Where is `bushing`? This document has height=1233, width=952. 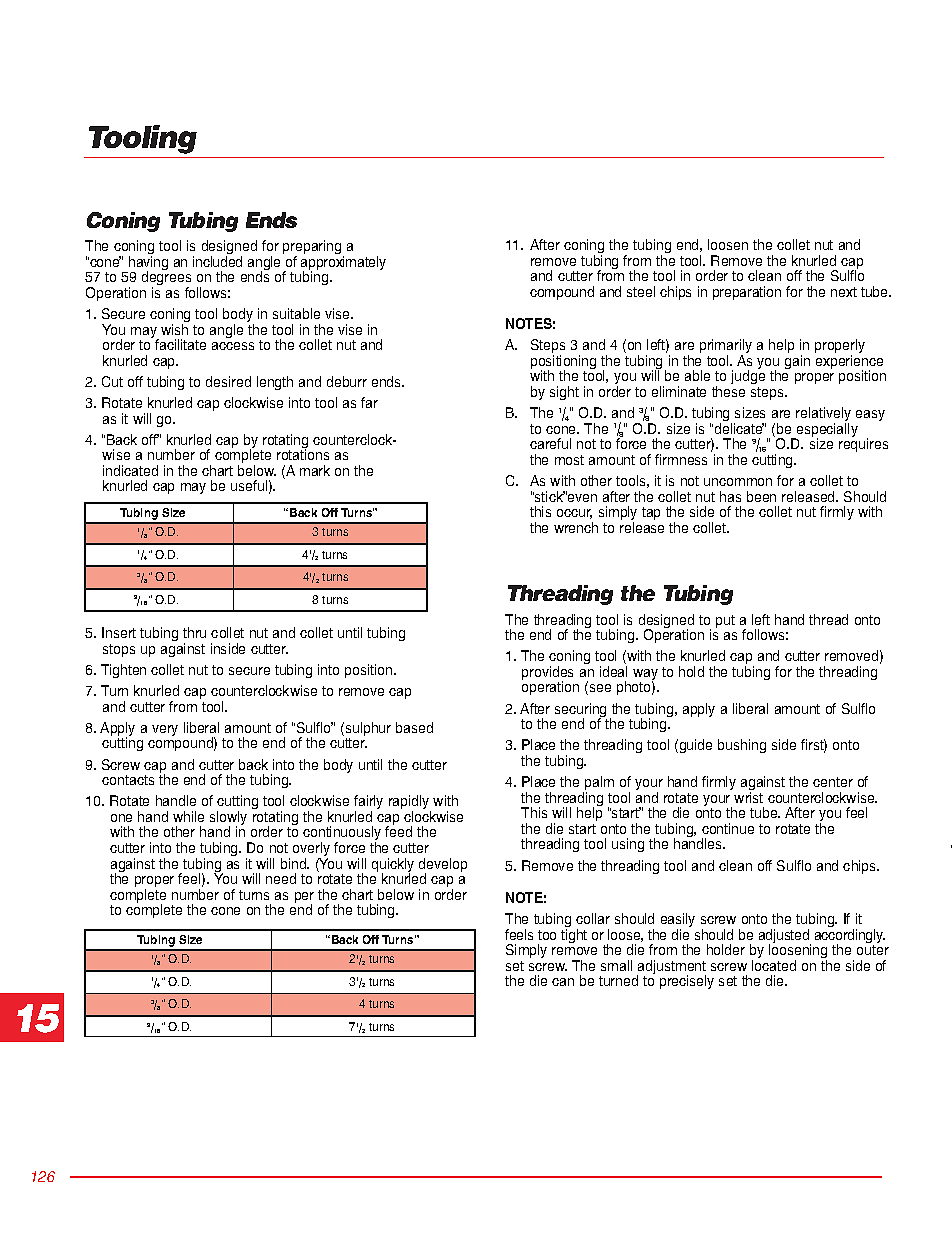 bushing is located at coordinates (742, 746).
